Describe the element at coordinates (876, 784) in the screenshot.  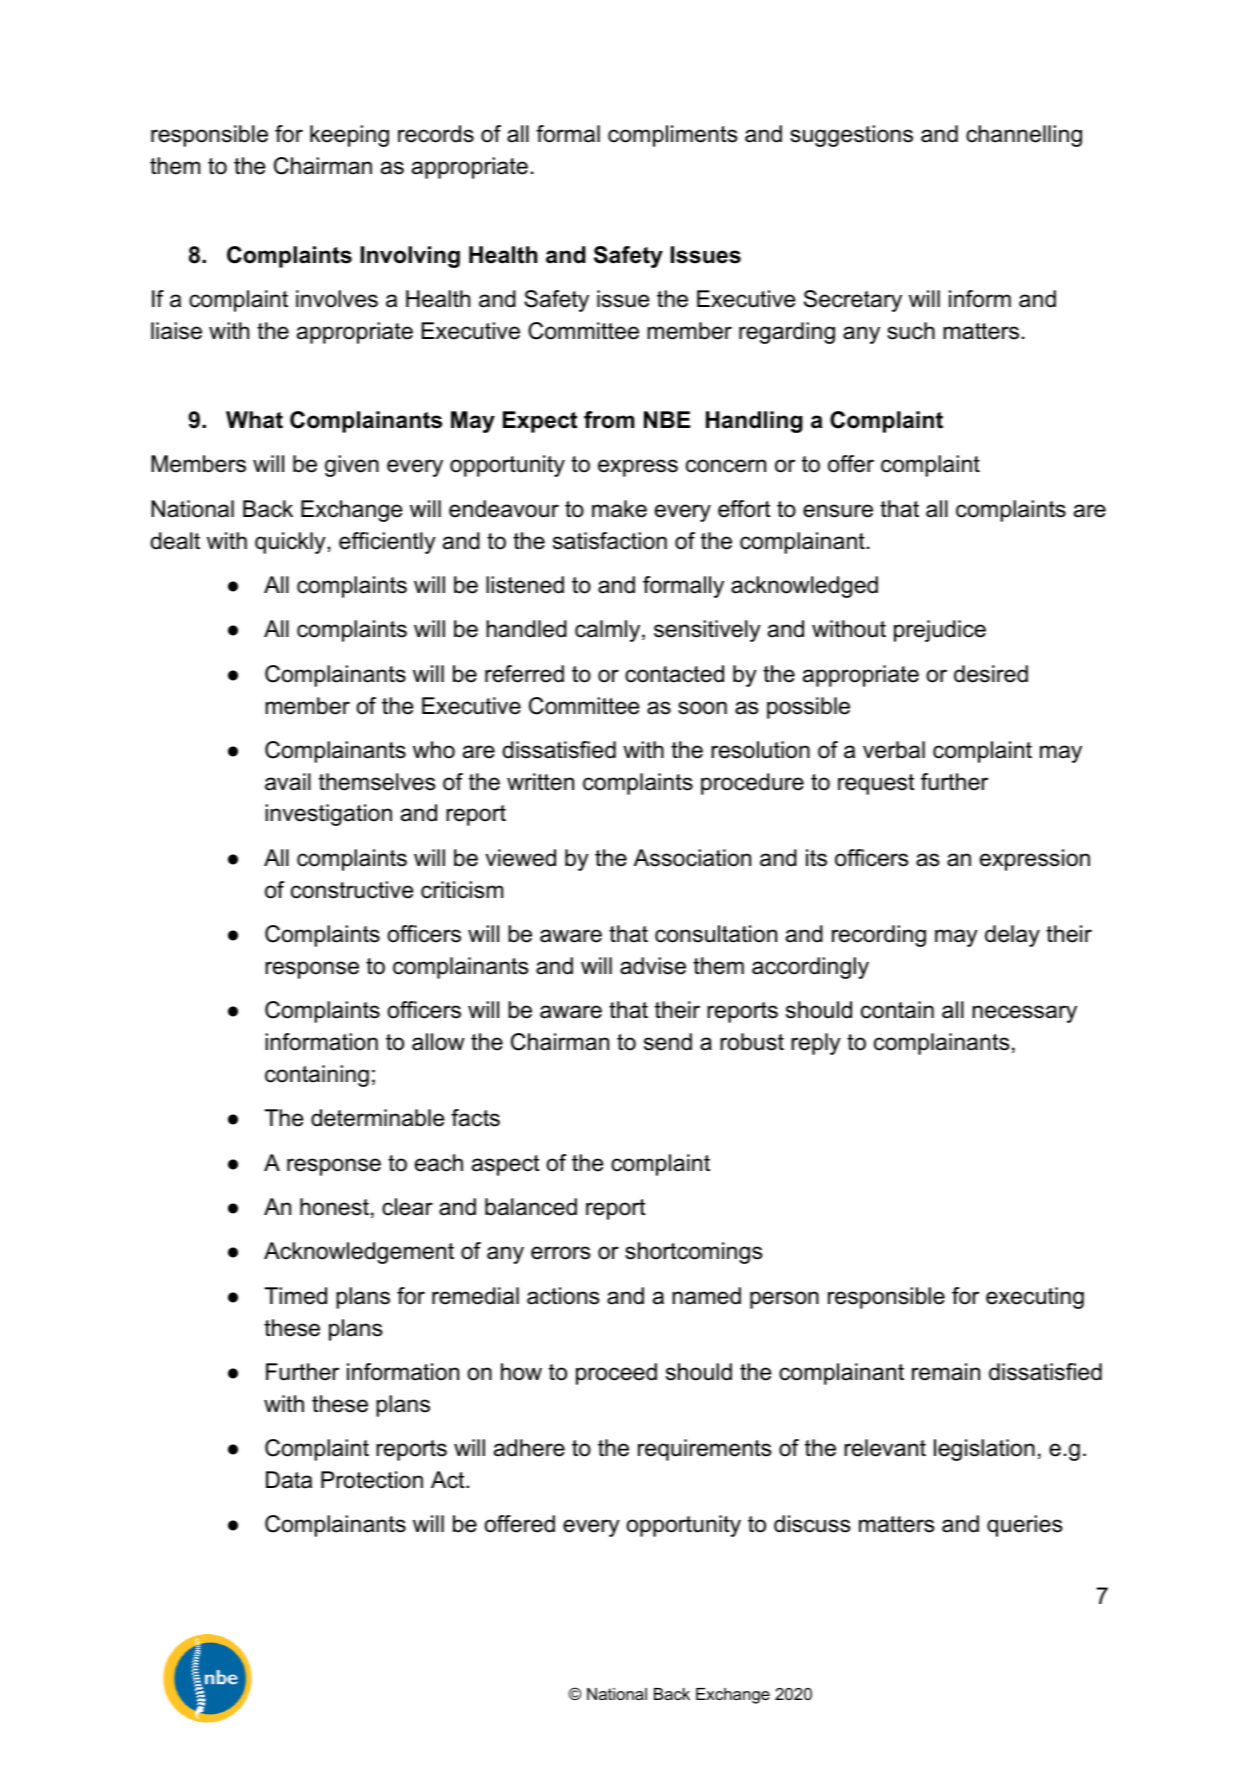
I see `request` at that location.
